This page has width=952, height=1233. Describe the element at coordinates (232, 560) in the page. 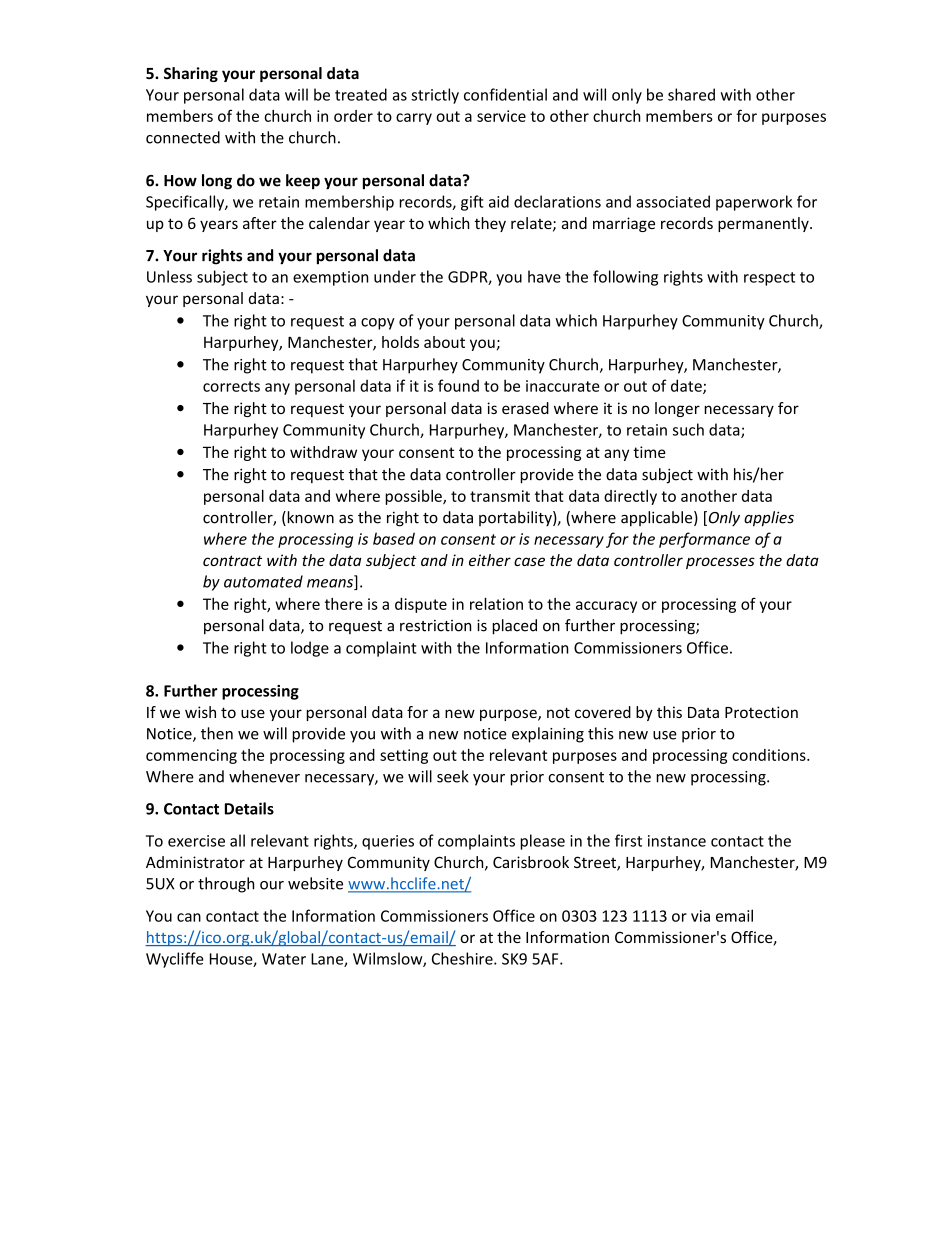

I see `contract` at that location.
